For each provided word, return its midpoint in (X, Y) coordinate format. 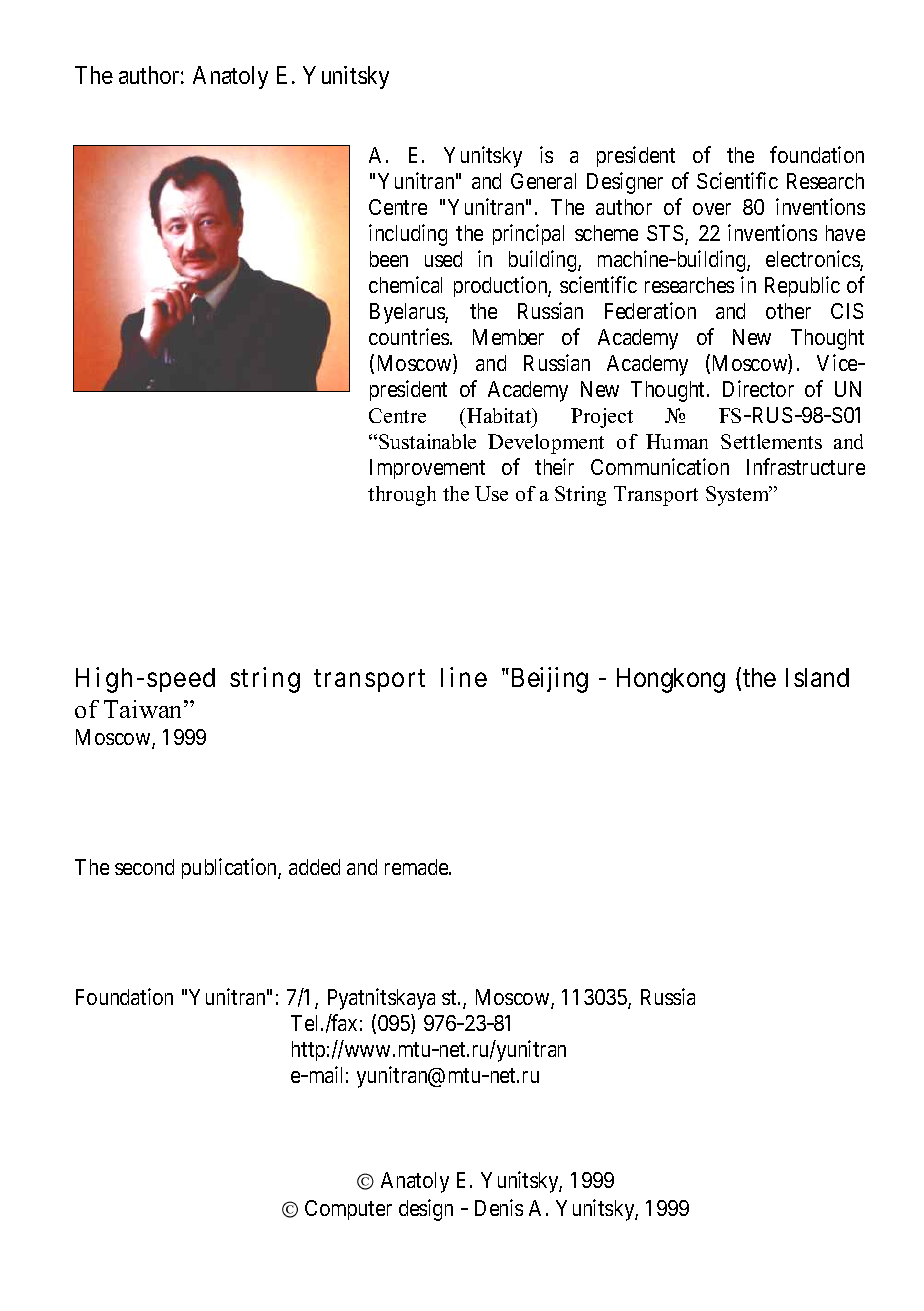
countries (410, 336)
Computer (348, 1210)
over (712, 209)
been (389, 259)
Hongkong (671, 680)
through (402, 496)
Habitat (500, 415)
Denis (499, 1207)
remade (417, 867)
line (464, 677)
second (144, 867)
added (314, 867)
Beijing (550, 680)
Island (817, 677)
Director (758, 388)
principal (528, 234)
